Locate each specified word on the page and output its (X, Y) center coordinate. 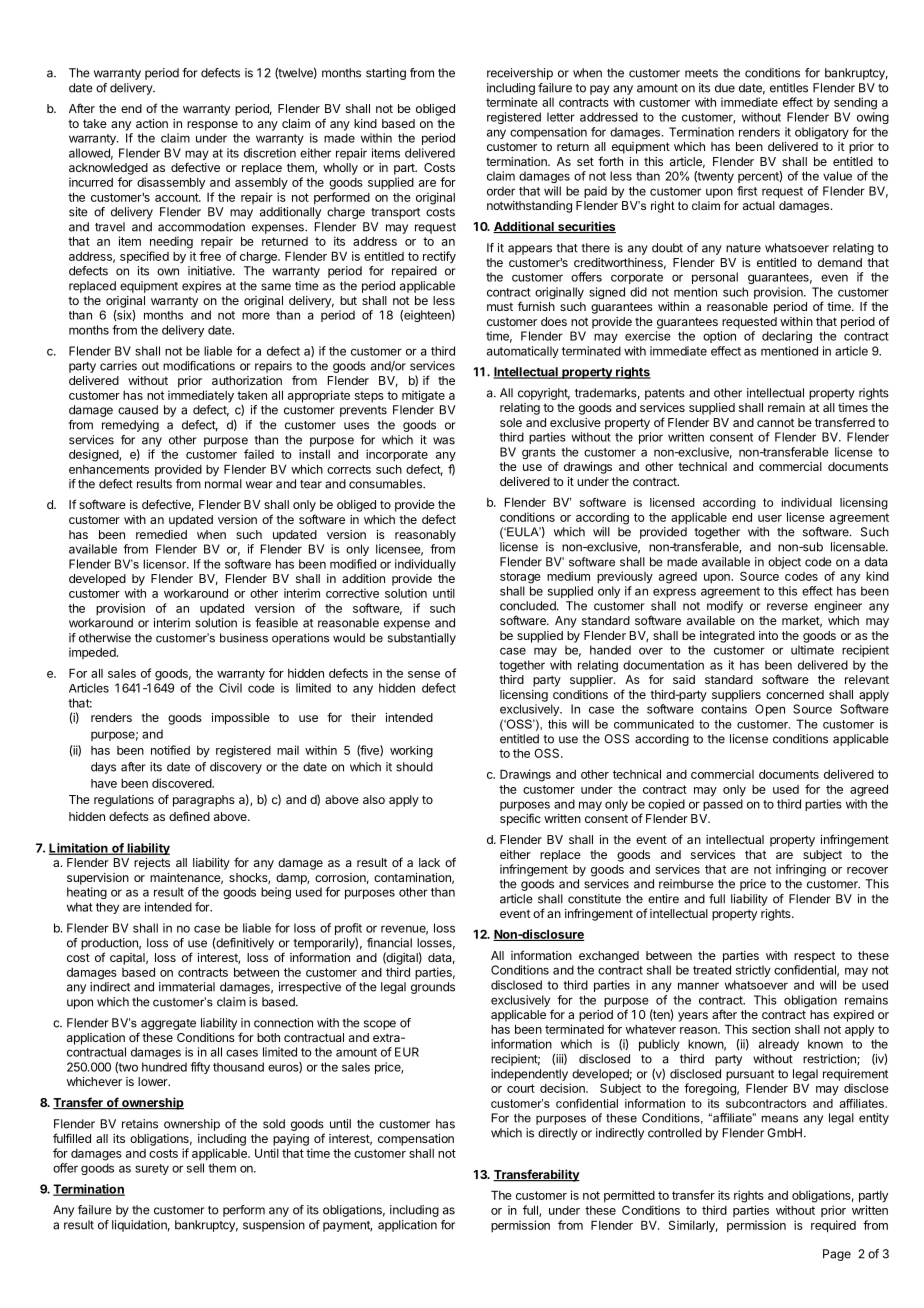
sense (424, 674)
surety (152, 1169)
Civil (230, 688)
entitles (789, 88)
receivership (520, 74)
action (152, 123)
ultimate (812, 650)
